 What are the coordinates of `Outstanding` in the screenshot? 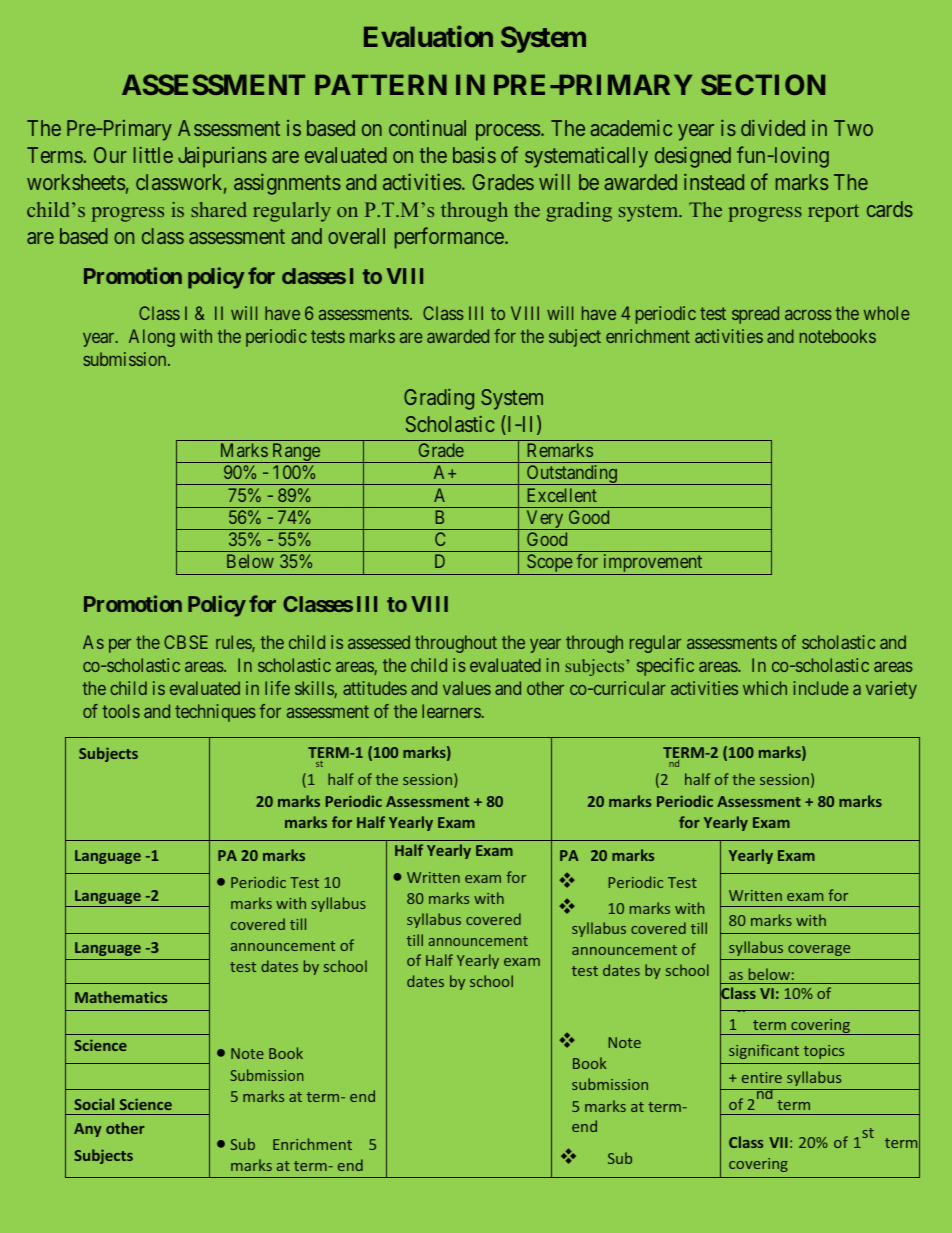 It's located at (571, 475).
